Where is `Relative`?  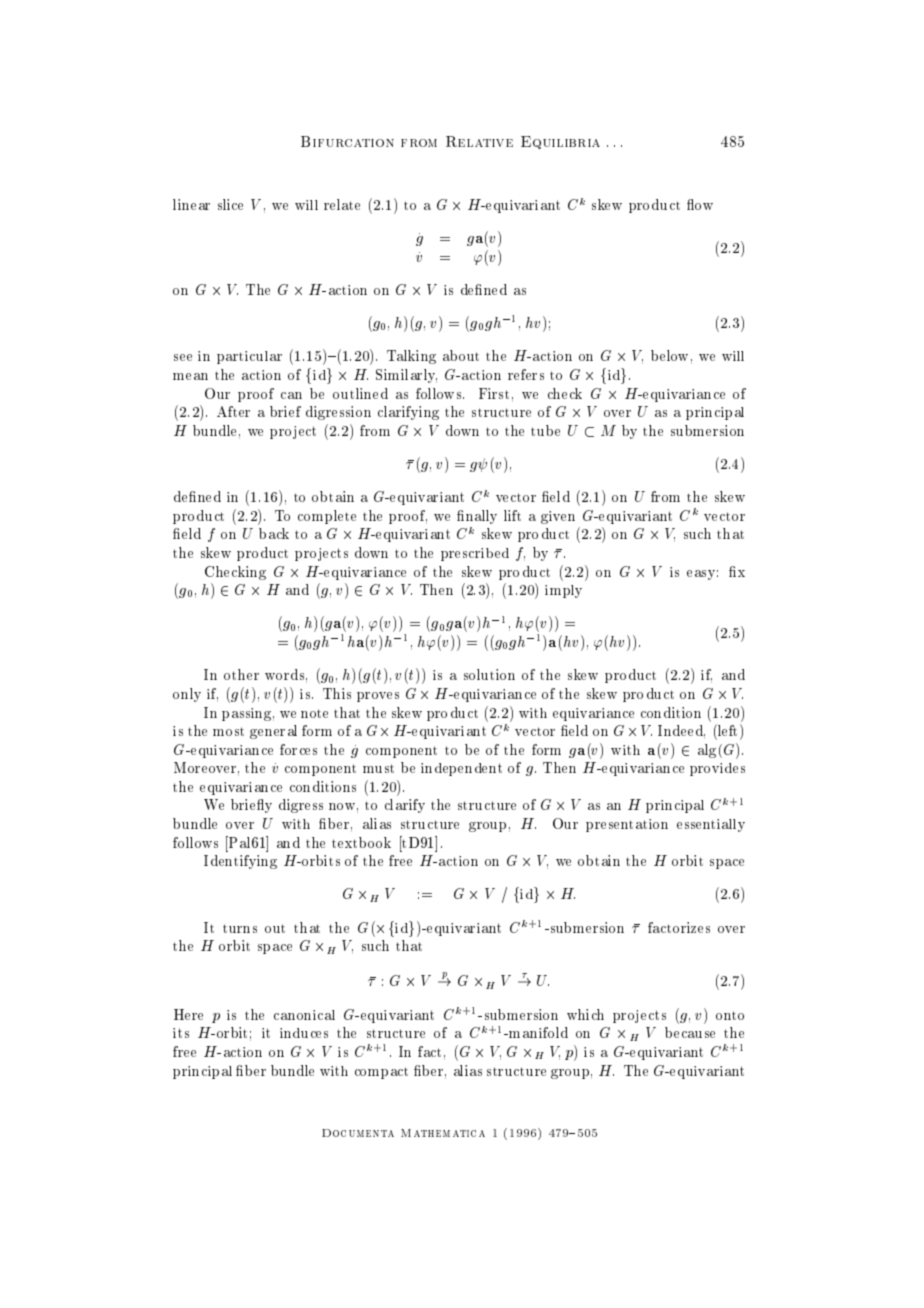 Relative is located at coordinates (479, 141).
